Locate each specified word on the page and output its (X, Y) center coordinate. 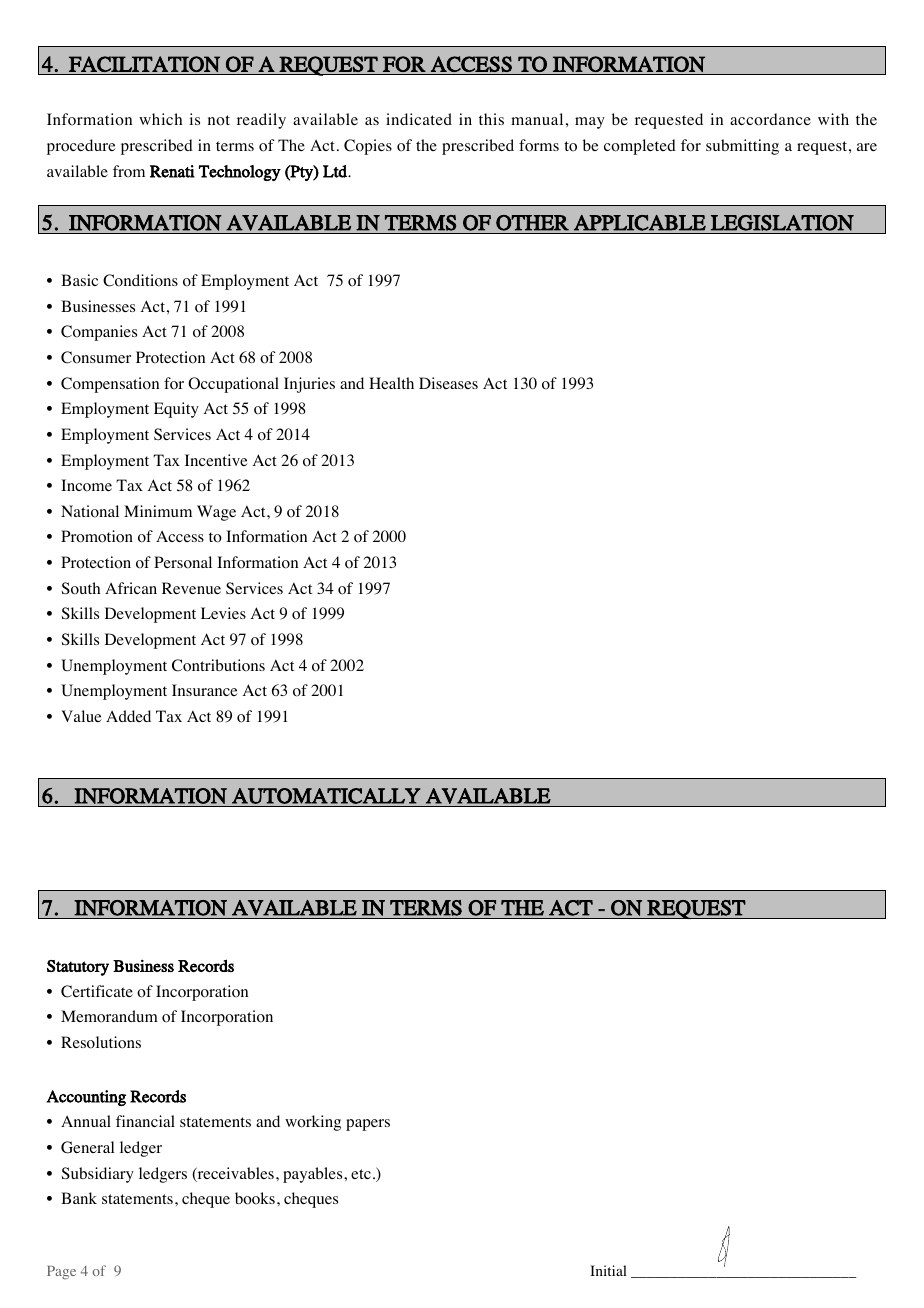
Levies (223, 613)
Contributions (218, 665)
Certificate (97, 991)
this (491, 119)
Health (391, 383)
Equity (176, 410)
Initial (608, 1270)
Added (128, 716)
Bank (79, 1198)
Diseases (448, 383)
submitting (742, 147)
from (129, 171)
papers (368, 1125)
